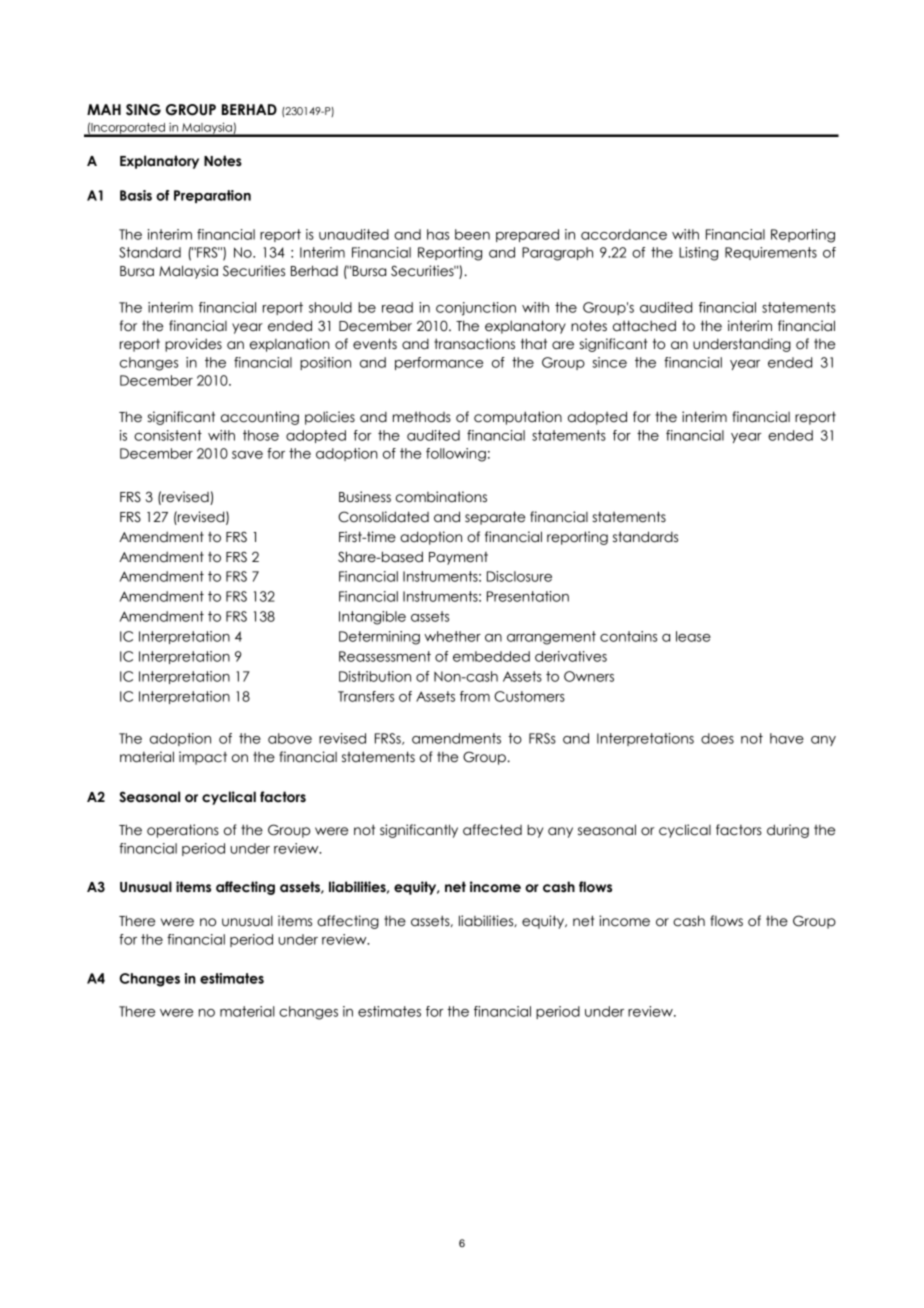 The width and height of the screenshot is (924, 1308). Describe the element at coordinates (143, 110) in the screenshot. I see `SING` at that location.
